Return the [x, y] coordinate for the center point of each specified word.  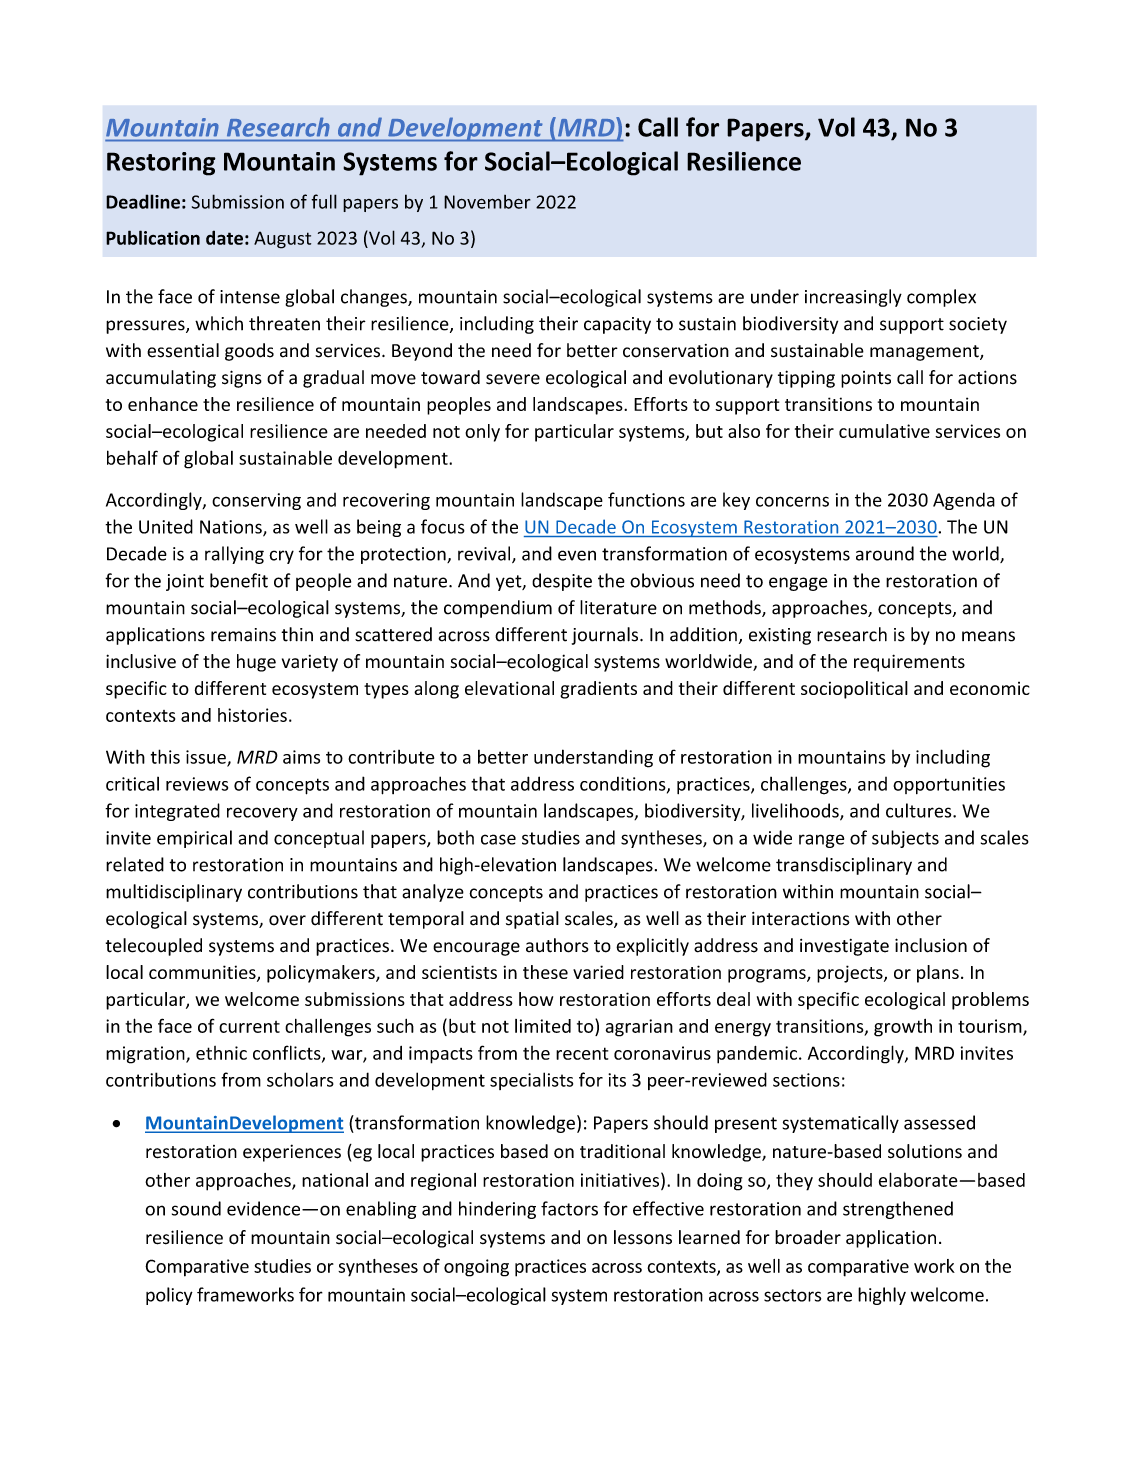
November [487, 202]
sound [196, 1208]
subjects [905, 839]
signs [242, 379]
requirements [909, 663]
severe [513, 379]
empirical [194, 839]
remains [243, 635]
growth [903, 1028]
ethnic [221, 1053]
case [498, 839]
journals [606, 636]
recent [582, 1053]
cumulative [884, 431]
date [224, 237]
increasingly [853, 298]
